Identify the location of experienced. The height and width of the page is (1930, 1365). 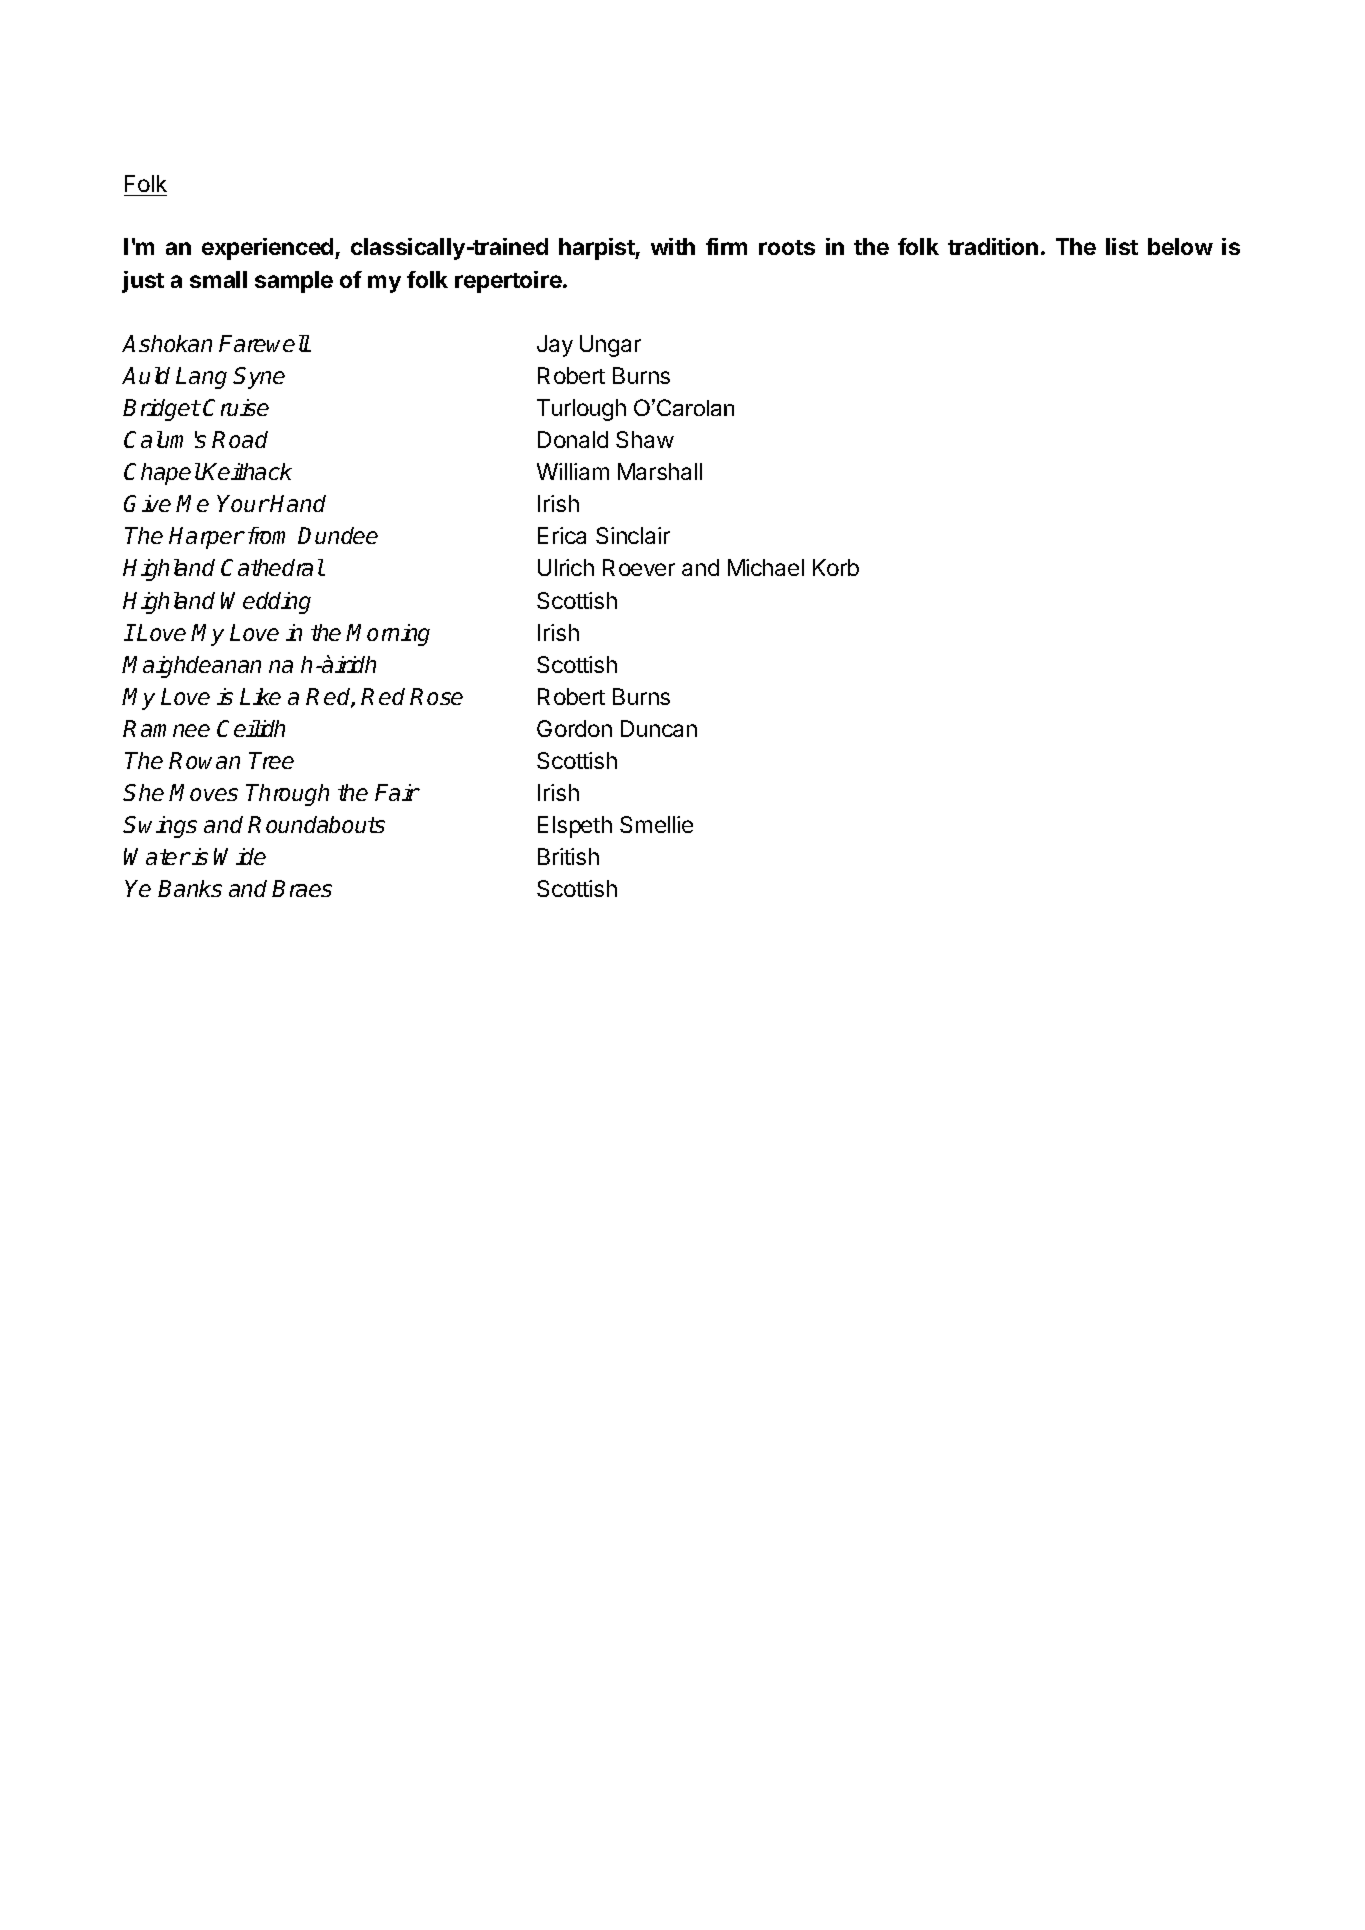
(269, 249).
